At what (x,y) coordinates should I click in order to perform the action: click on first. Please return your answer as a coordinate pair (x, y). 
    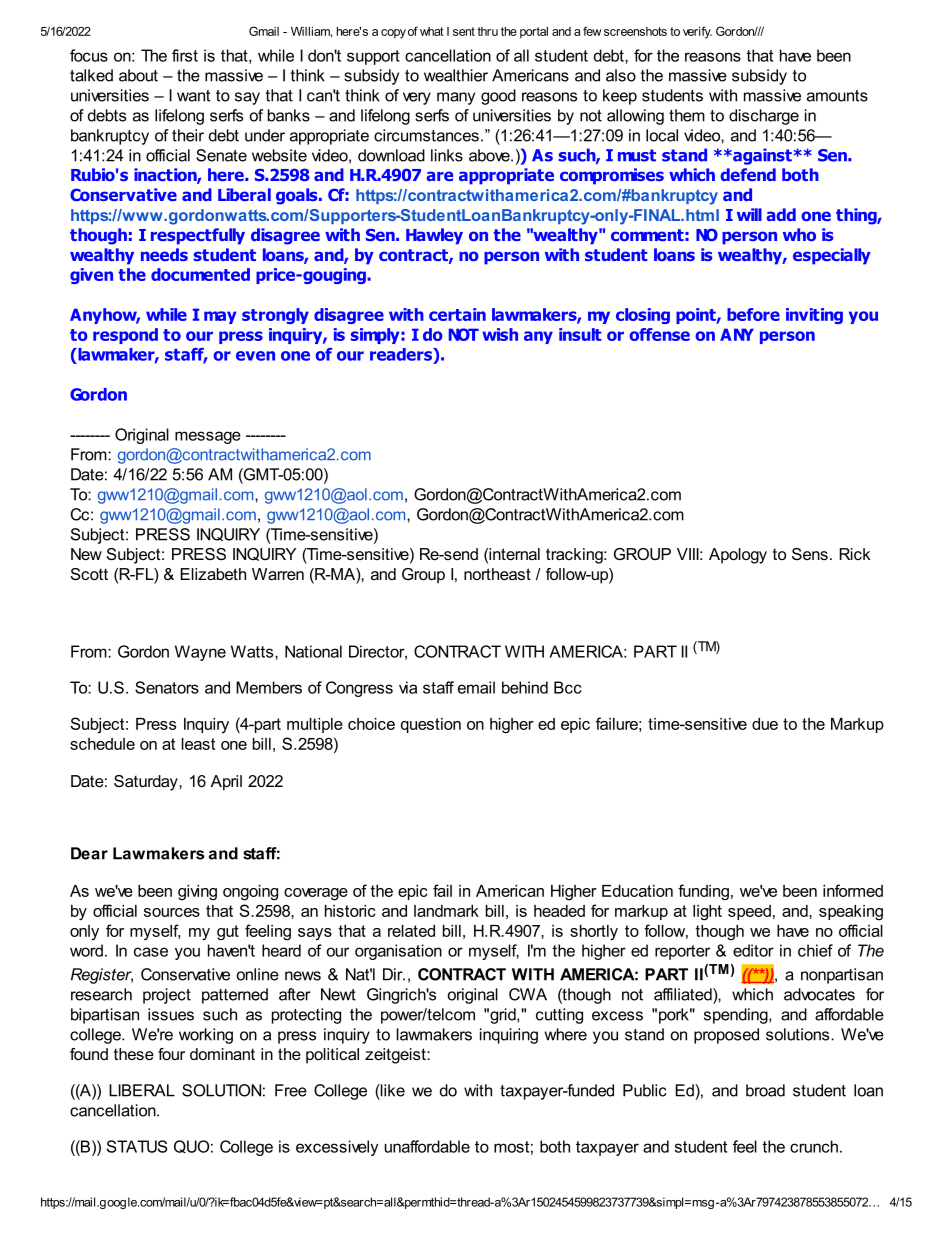
    Looking at the image, I should click on (185, 55).
